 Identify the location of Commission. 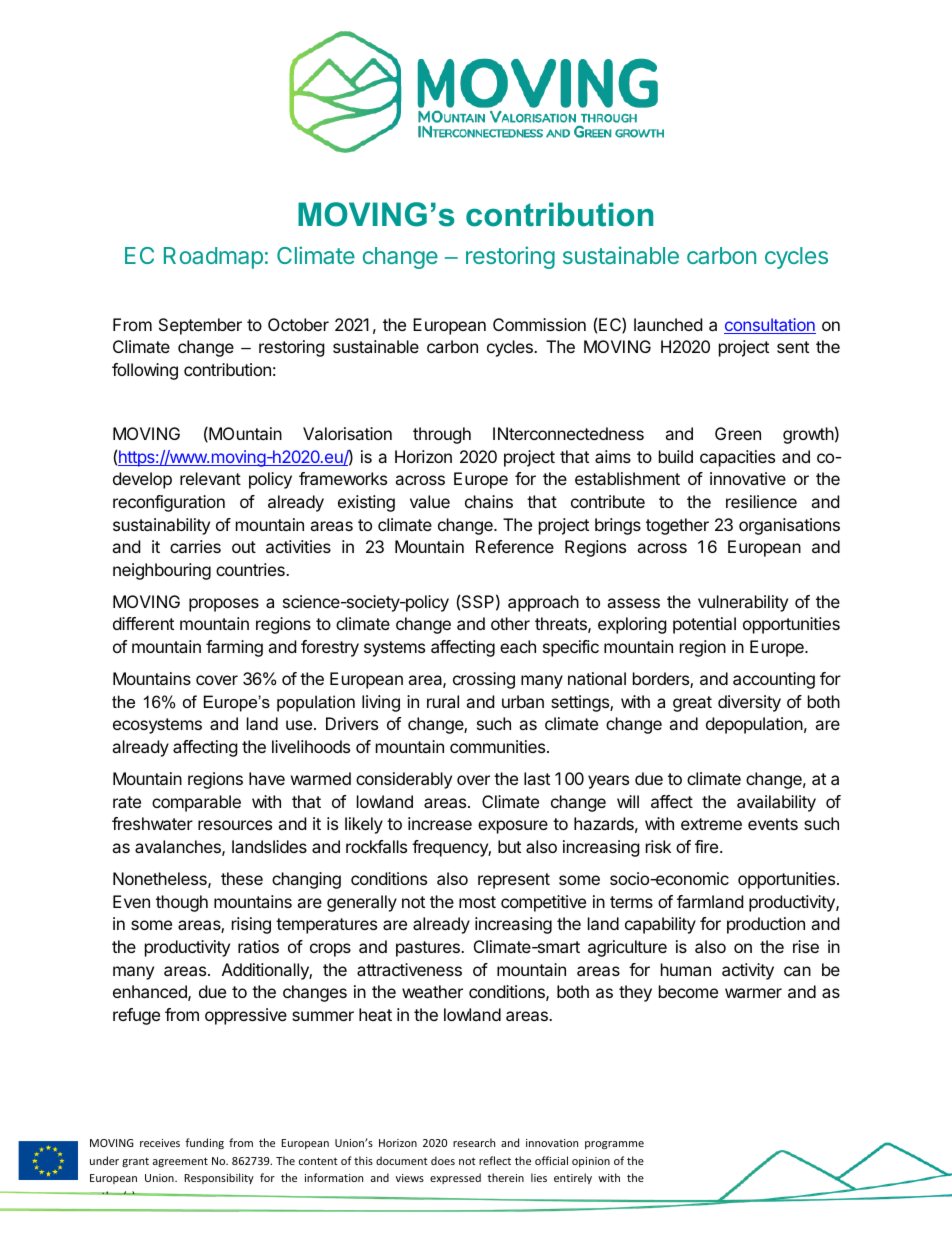
(539, 324).
